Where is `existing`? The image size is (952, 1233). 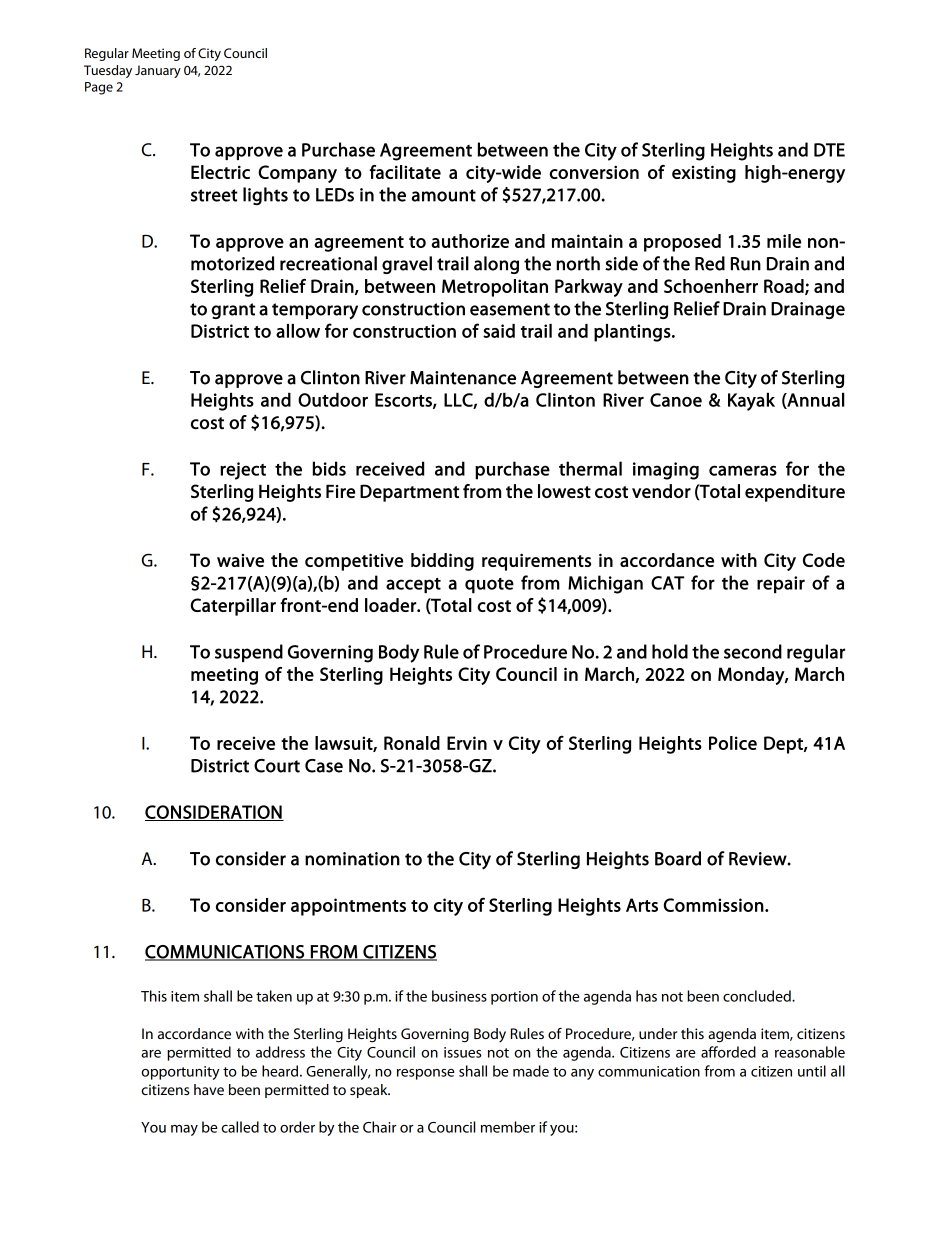 existing is located at coordinates (704, 174).
